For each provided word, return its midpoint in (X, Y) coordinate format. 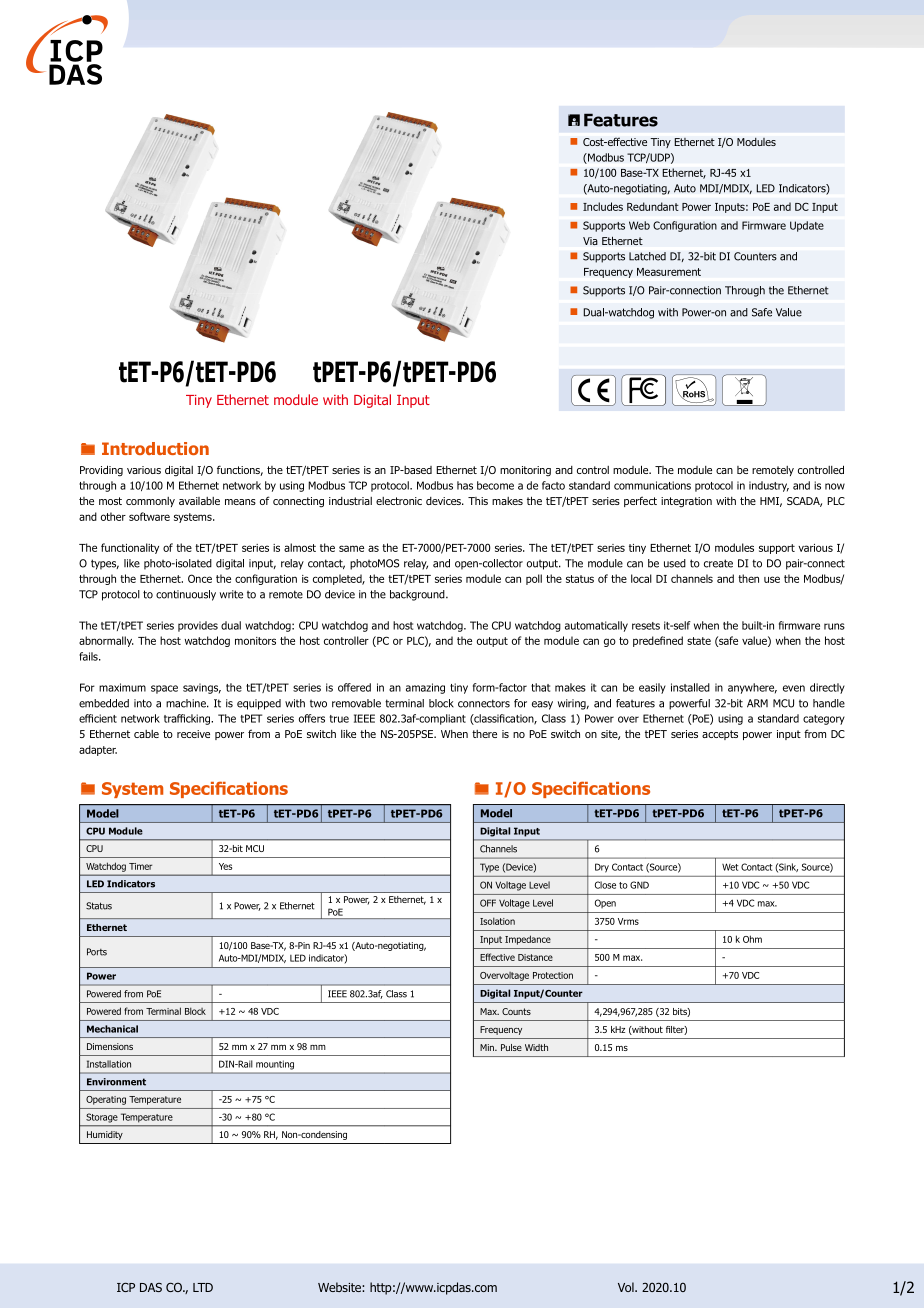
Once (200, 578)
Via (590, 241)
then (748, 578)
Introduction (155, 448)
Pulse (511, 1047)
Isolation (497, 921)
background (418, 595)
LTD (203, 1287)
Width (536, 1047)
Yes (225, 866)
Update (807, 226)
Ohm (752, 939)
